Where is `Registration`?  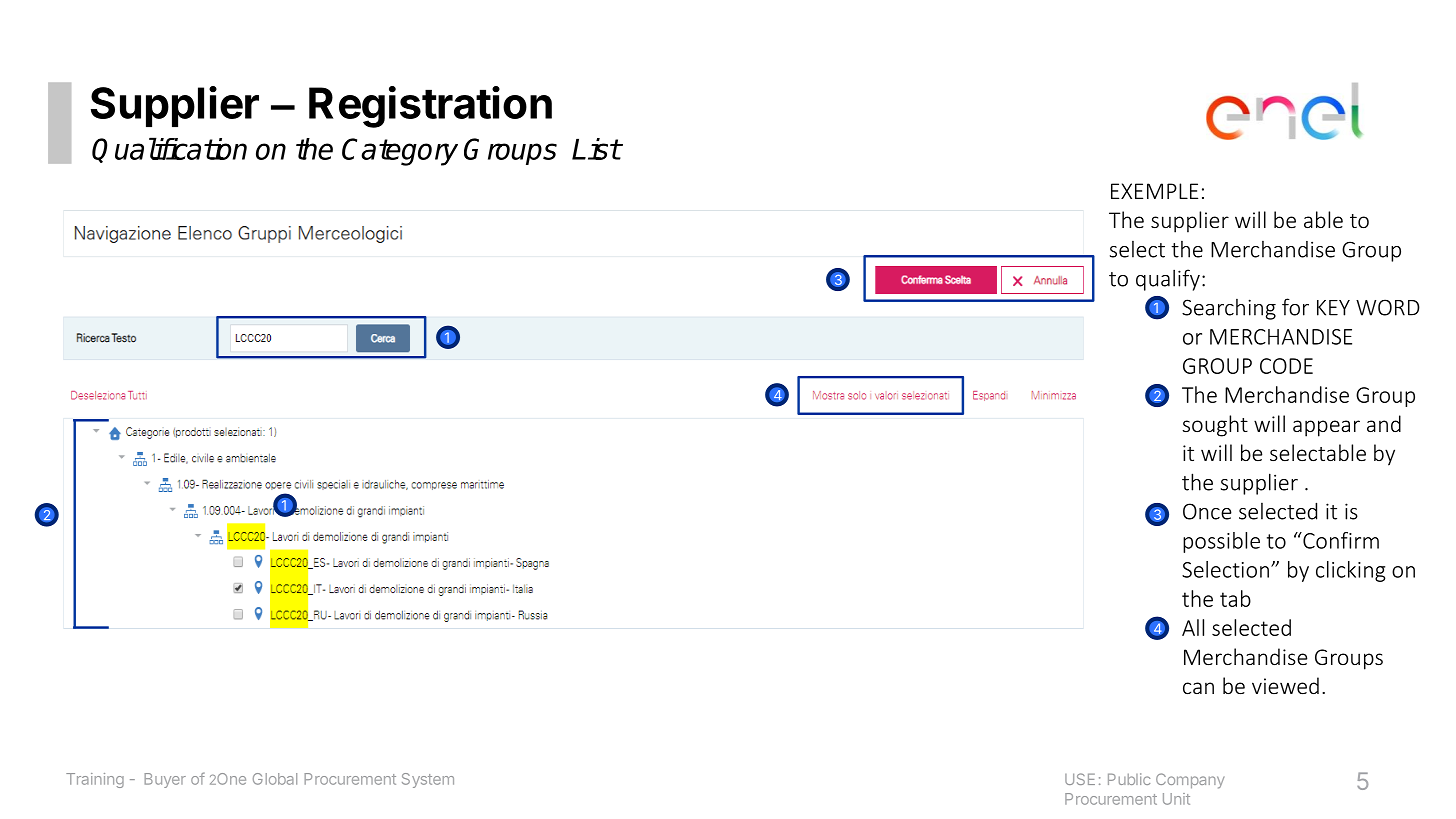
Registration is located at coordinates (430, 107).
